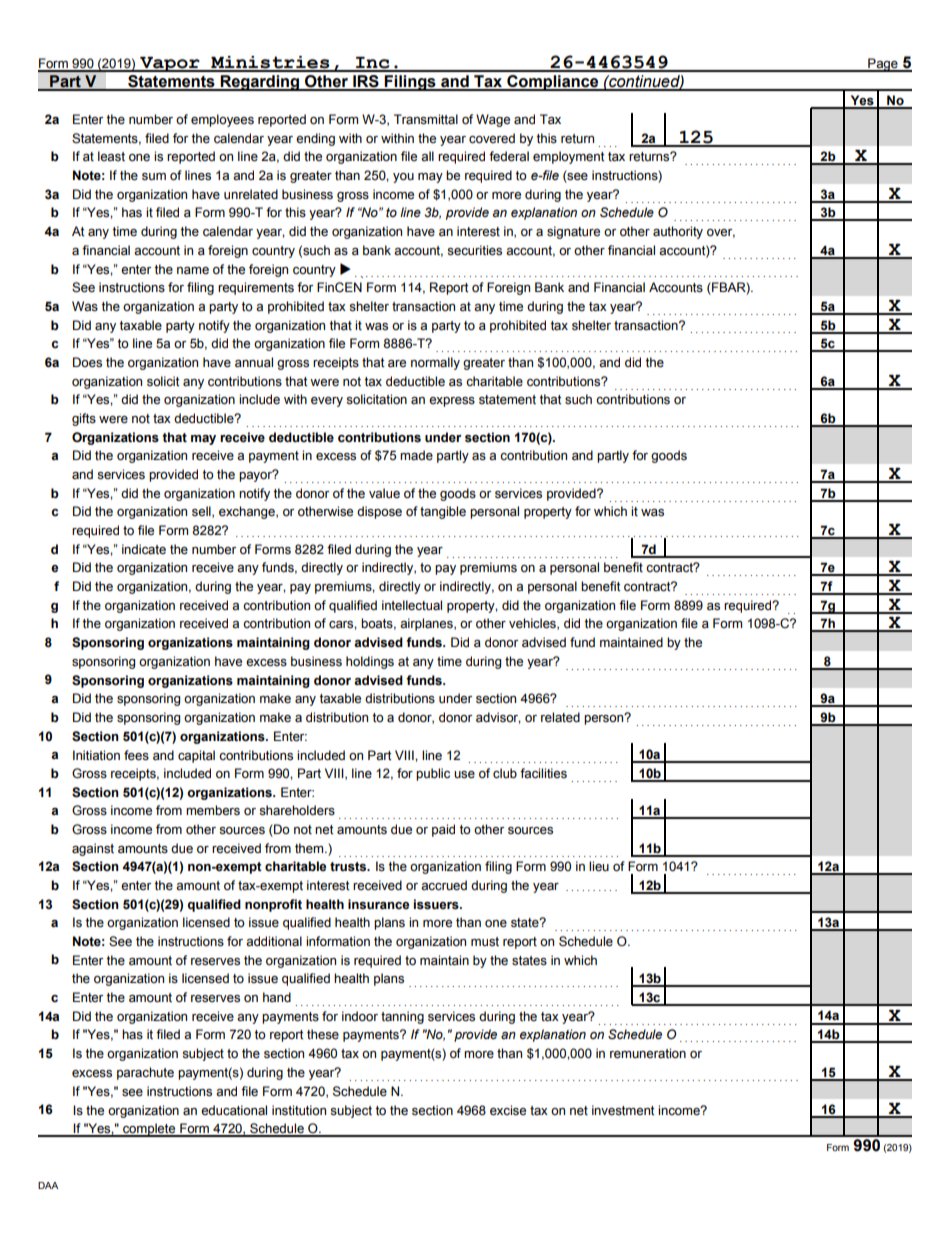 The width and height of the screenshot is (952, 1233). What do you see at coordinates (444, 885) in the screenshot?
I see `accrued` at bounding box center [444, 885].
